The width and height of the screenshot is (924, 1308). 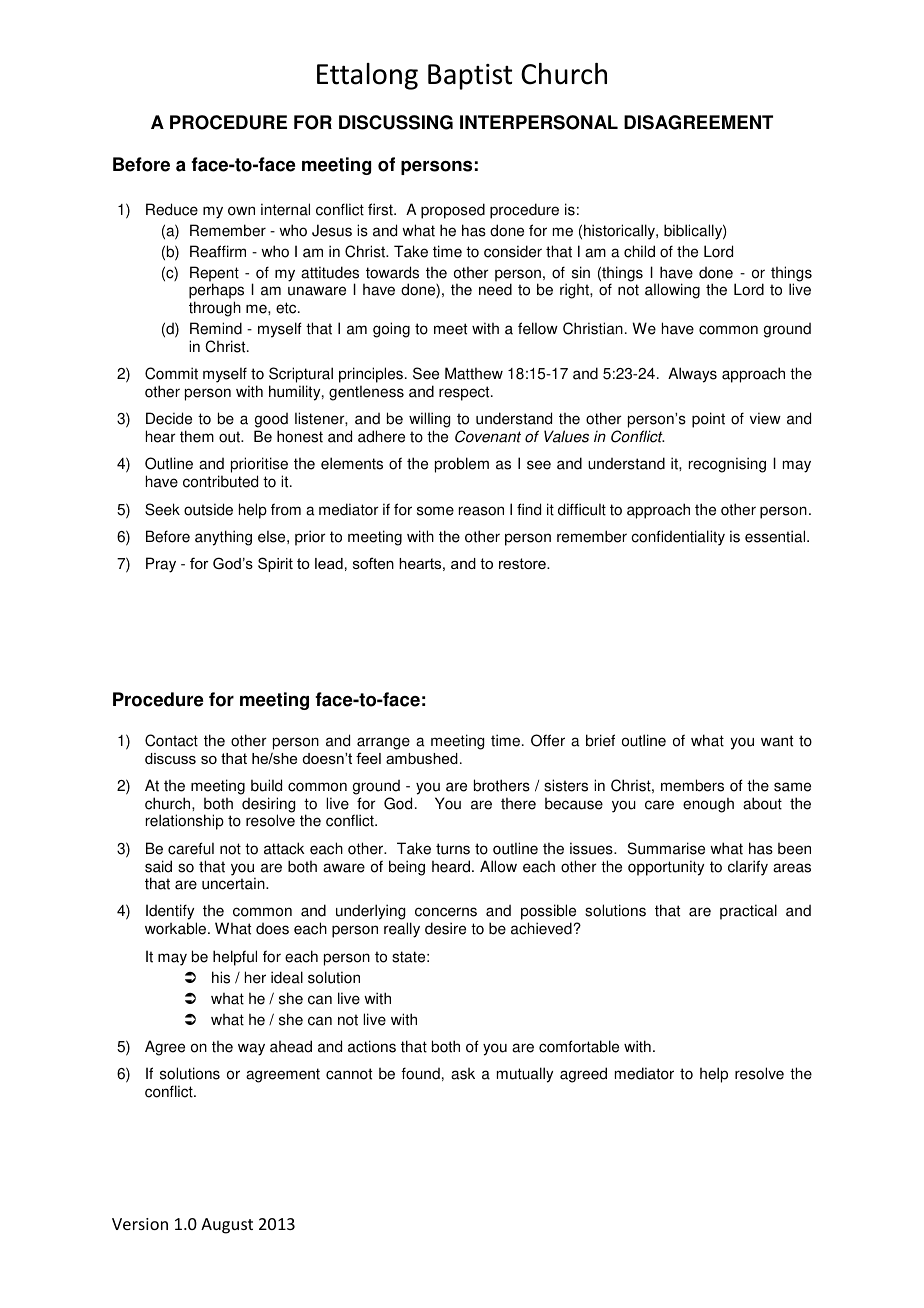 What do you see at coordinates (523, 563) in the screenshot?
I see `restore` at bounding box center [523, 563].
